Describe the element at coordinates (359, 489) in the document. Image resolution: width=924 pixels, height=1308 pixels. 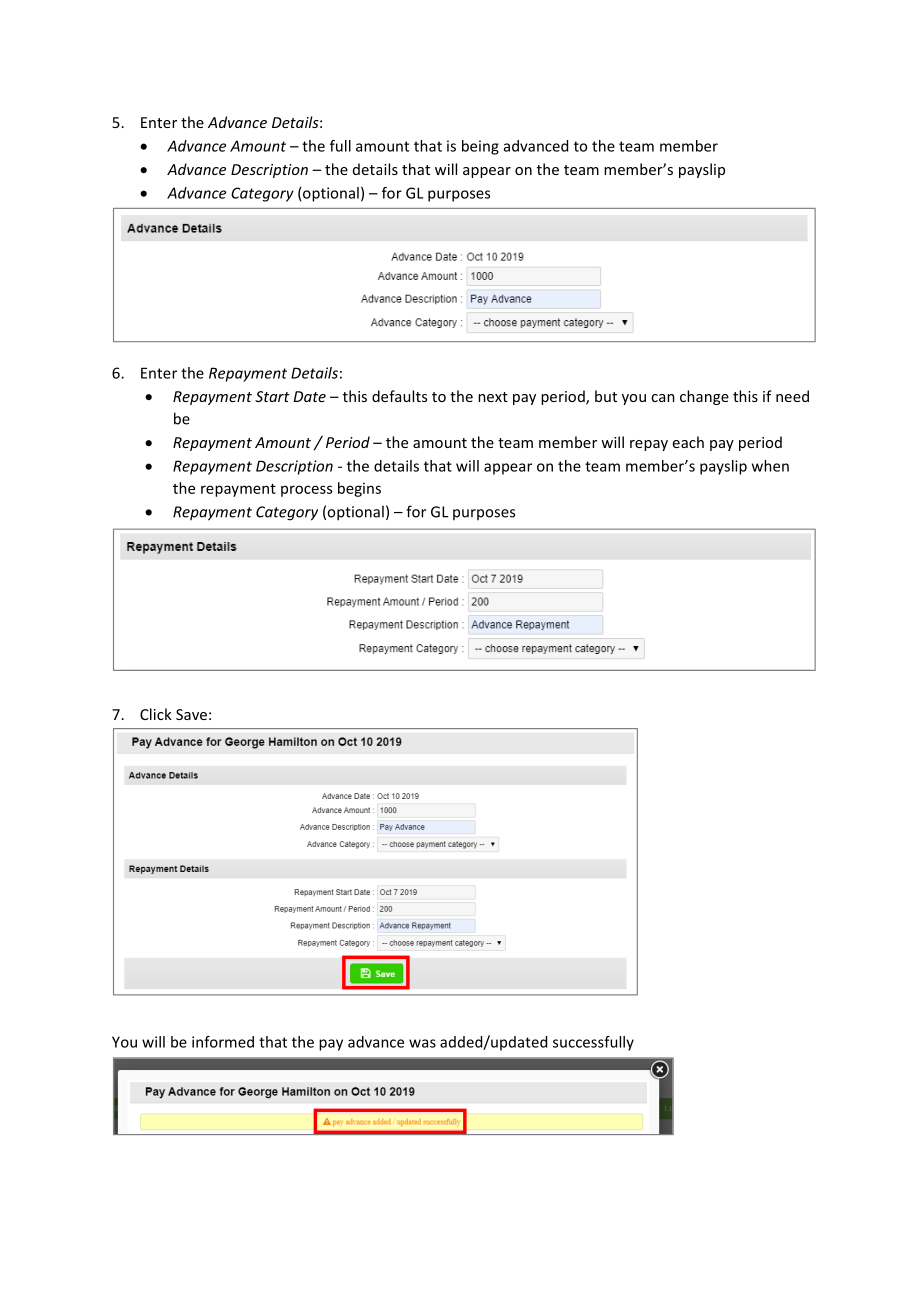
I see `begins` at that location.
